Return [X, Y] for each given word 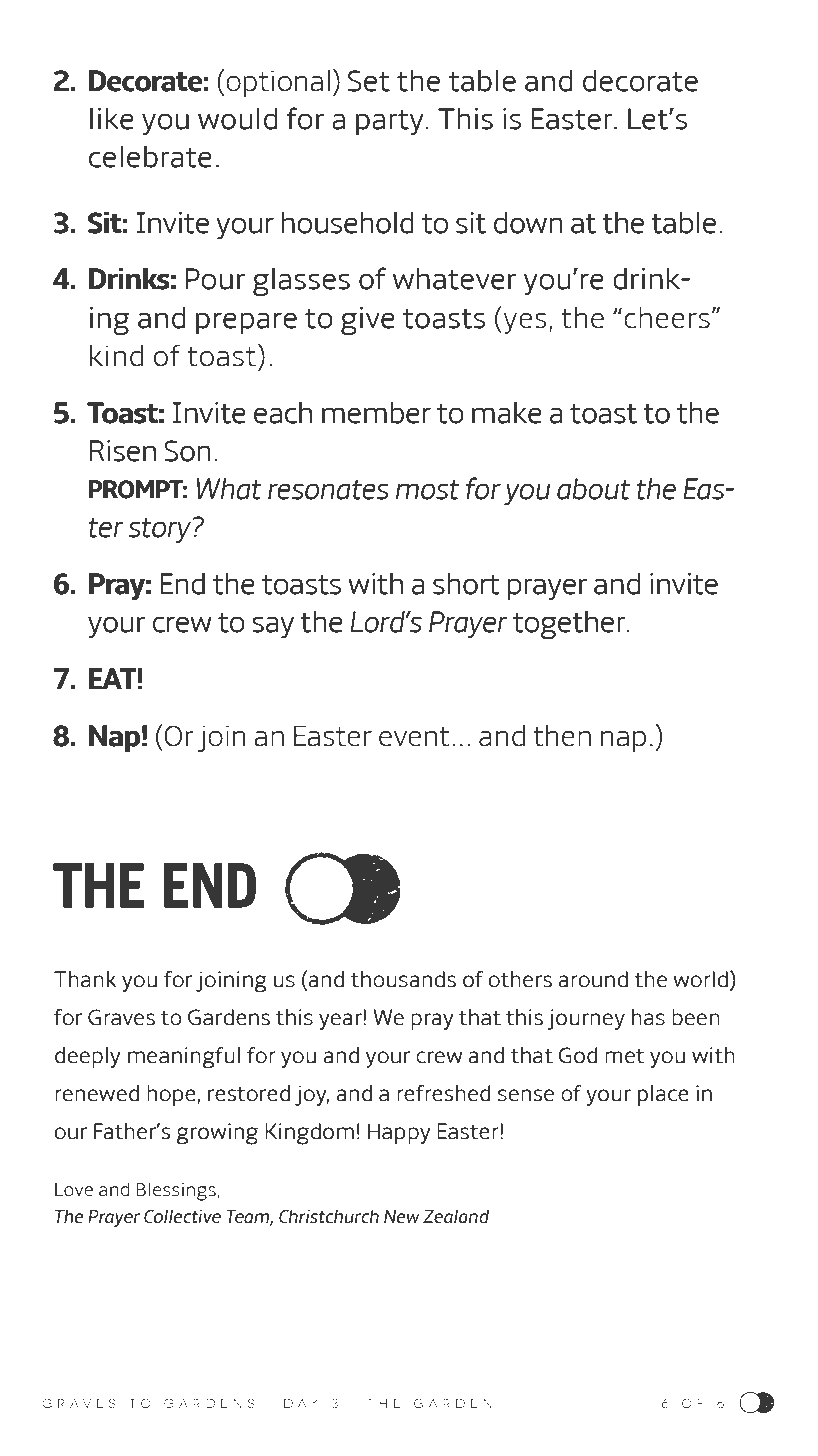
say [273, 627]
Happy [399, 1133]
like [112, 119]
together [570, 625]
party [390, 123]
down [528, 223]
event [414, 737]
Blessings [177, 1191]
